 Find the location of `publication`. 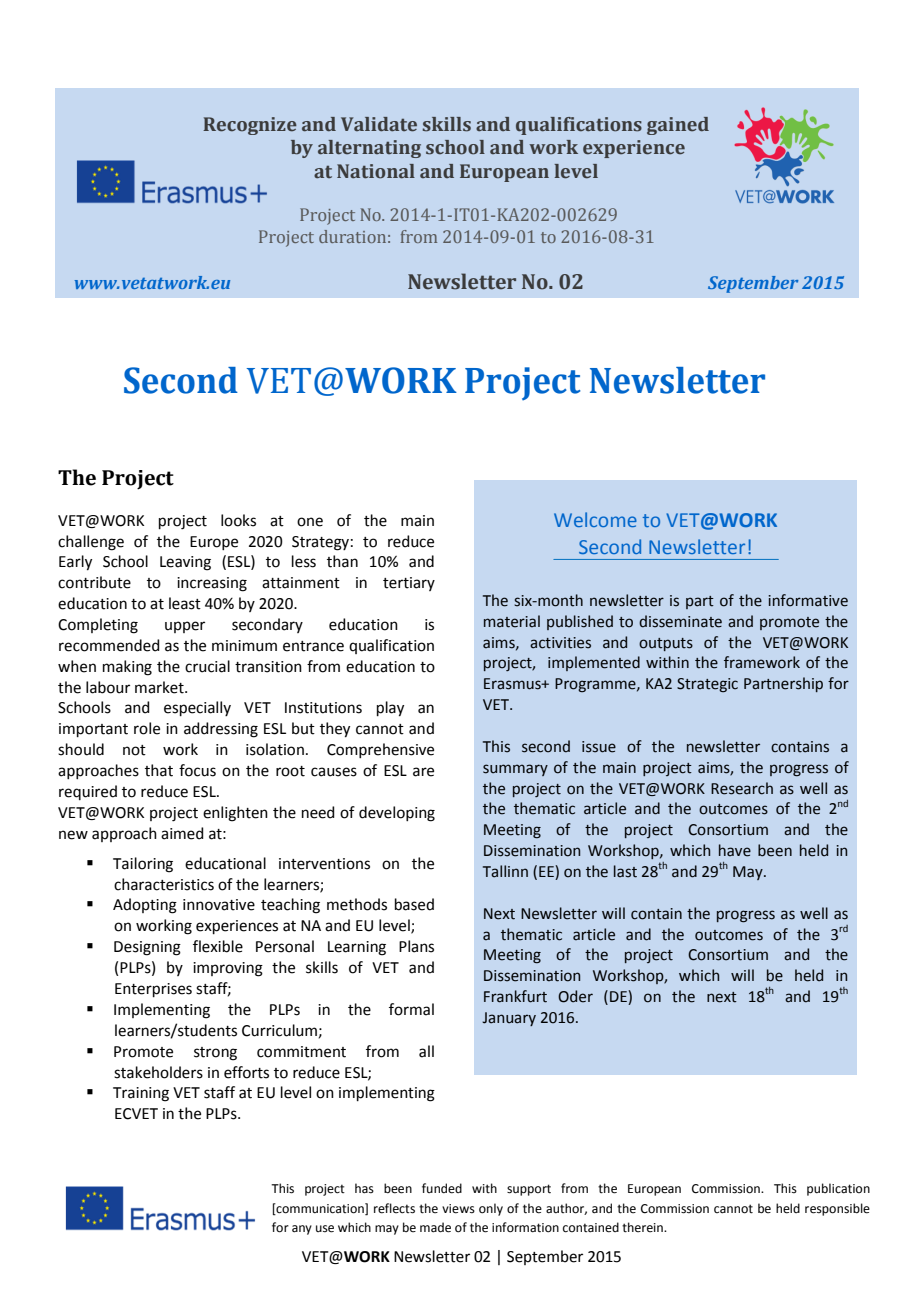

publication is located at coordinates (838, 1189).
